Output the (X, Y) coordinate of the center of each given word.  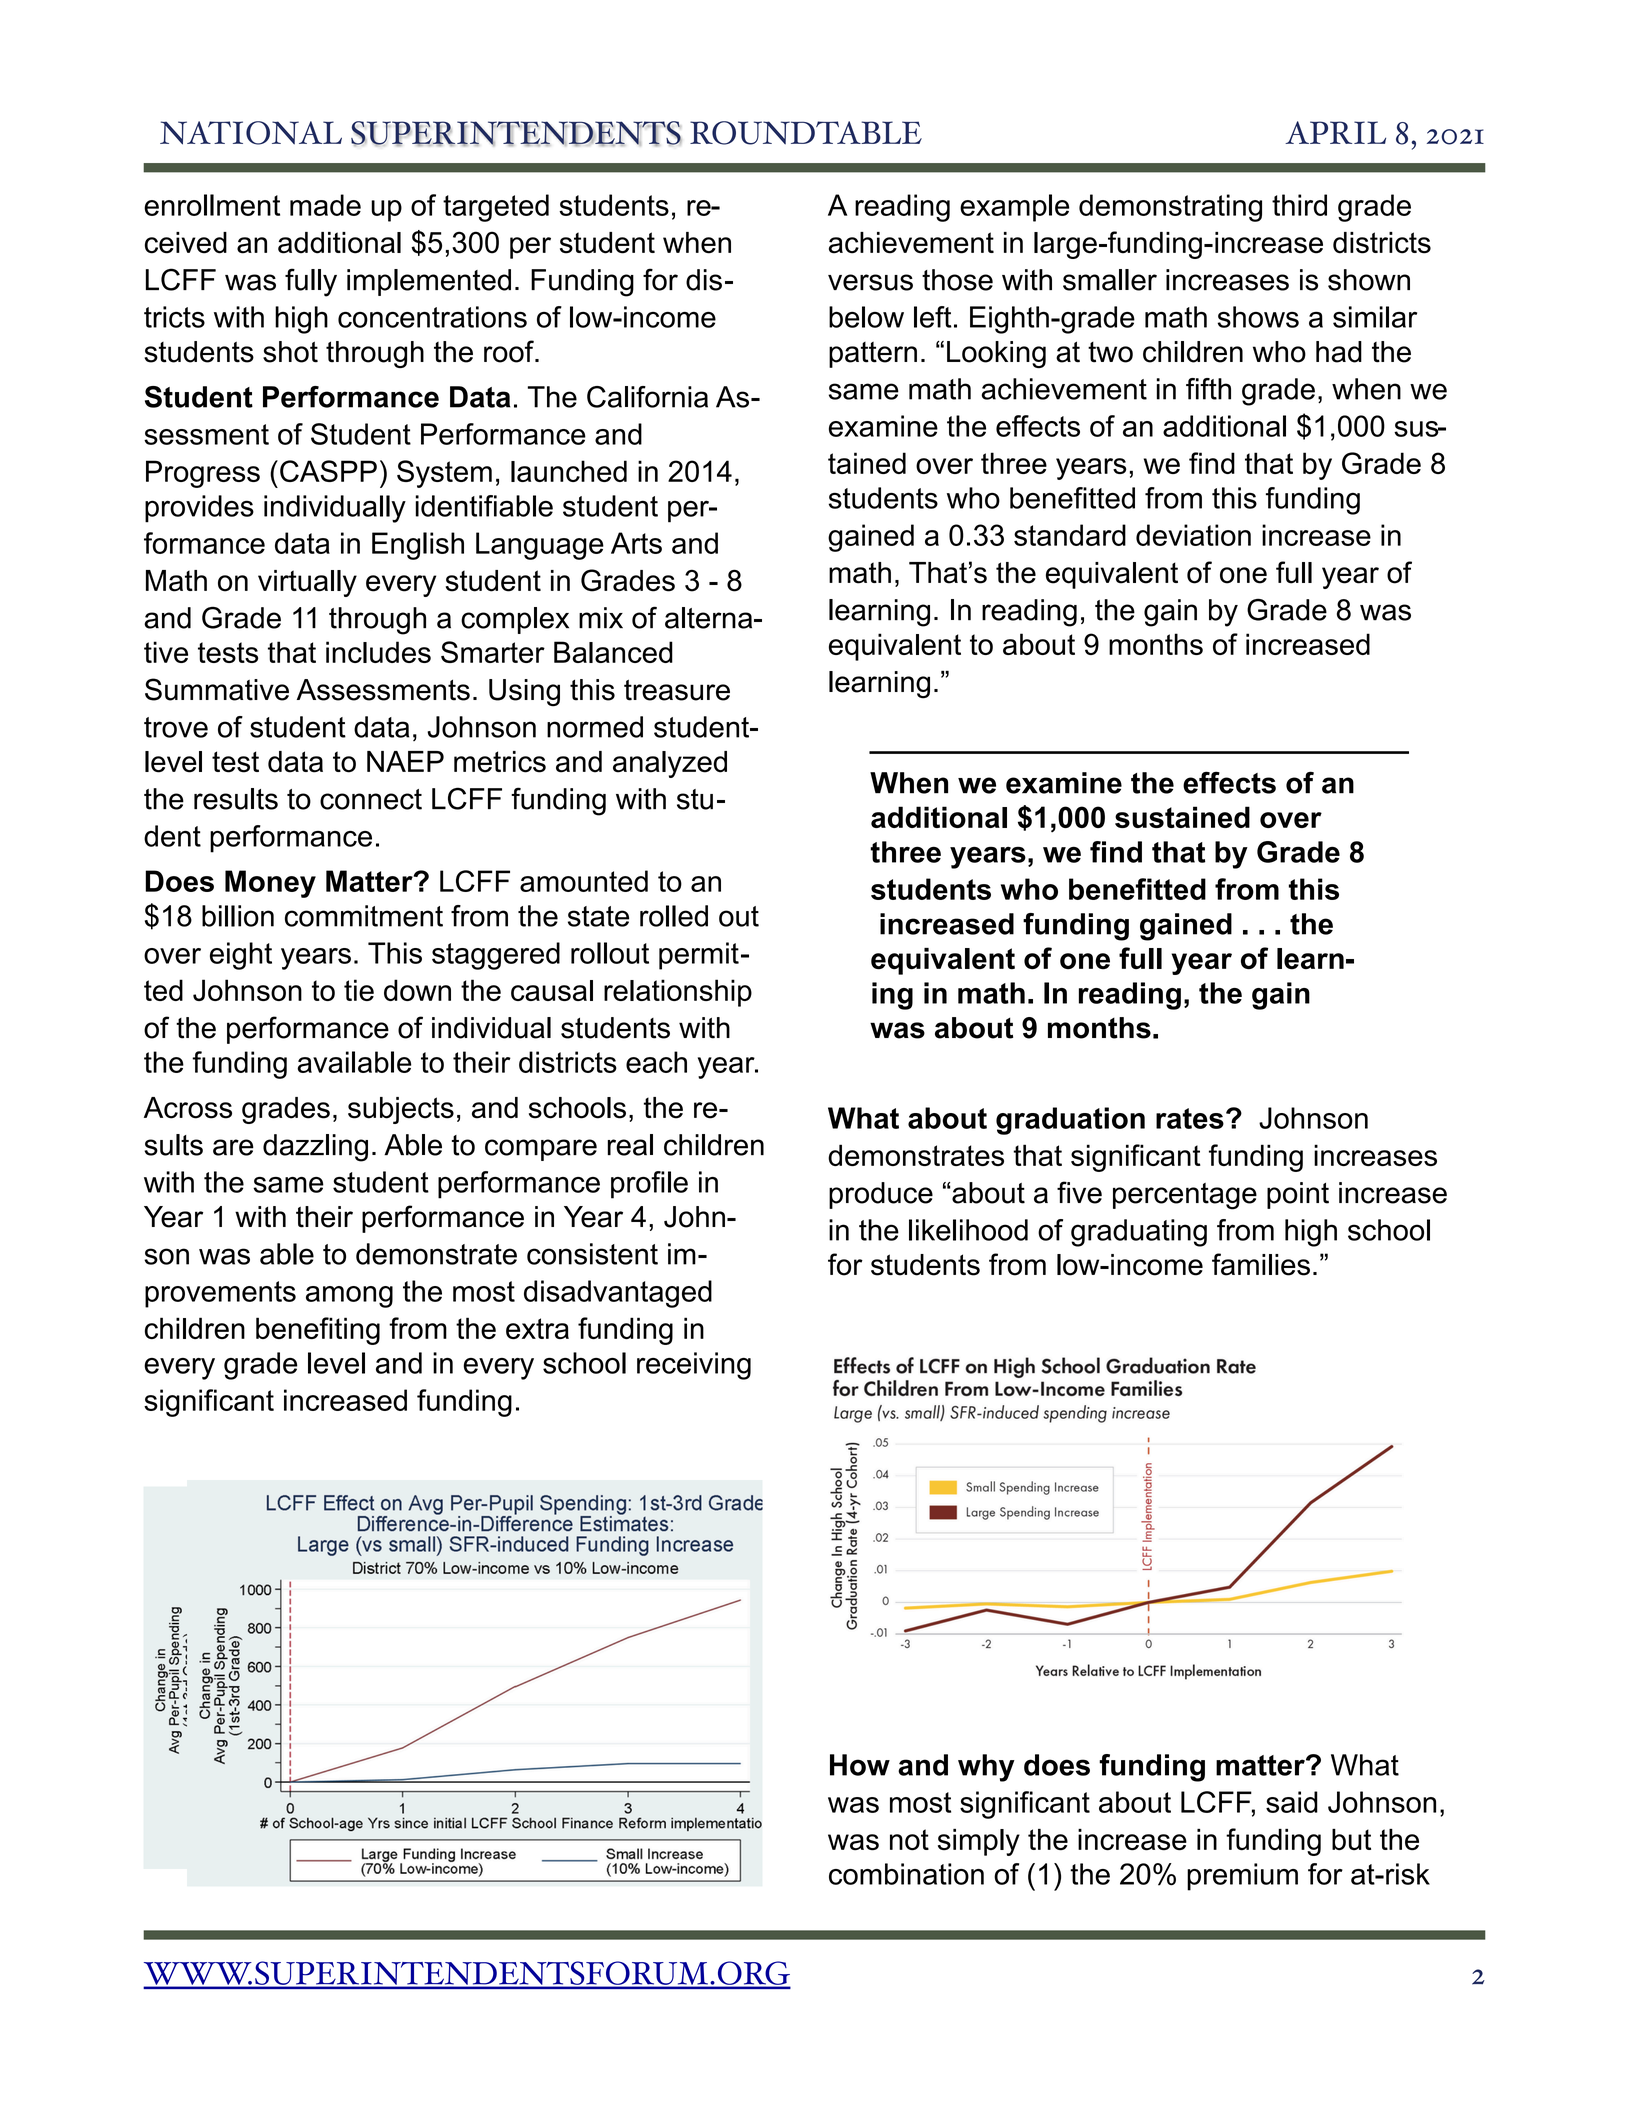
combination (906, 1874)
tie (359, 990)
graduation (1070, 1121)
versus (870, 282)
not (909, 1840)
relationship (678, 993)
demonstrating (1170, 208)
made (325, 205)
